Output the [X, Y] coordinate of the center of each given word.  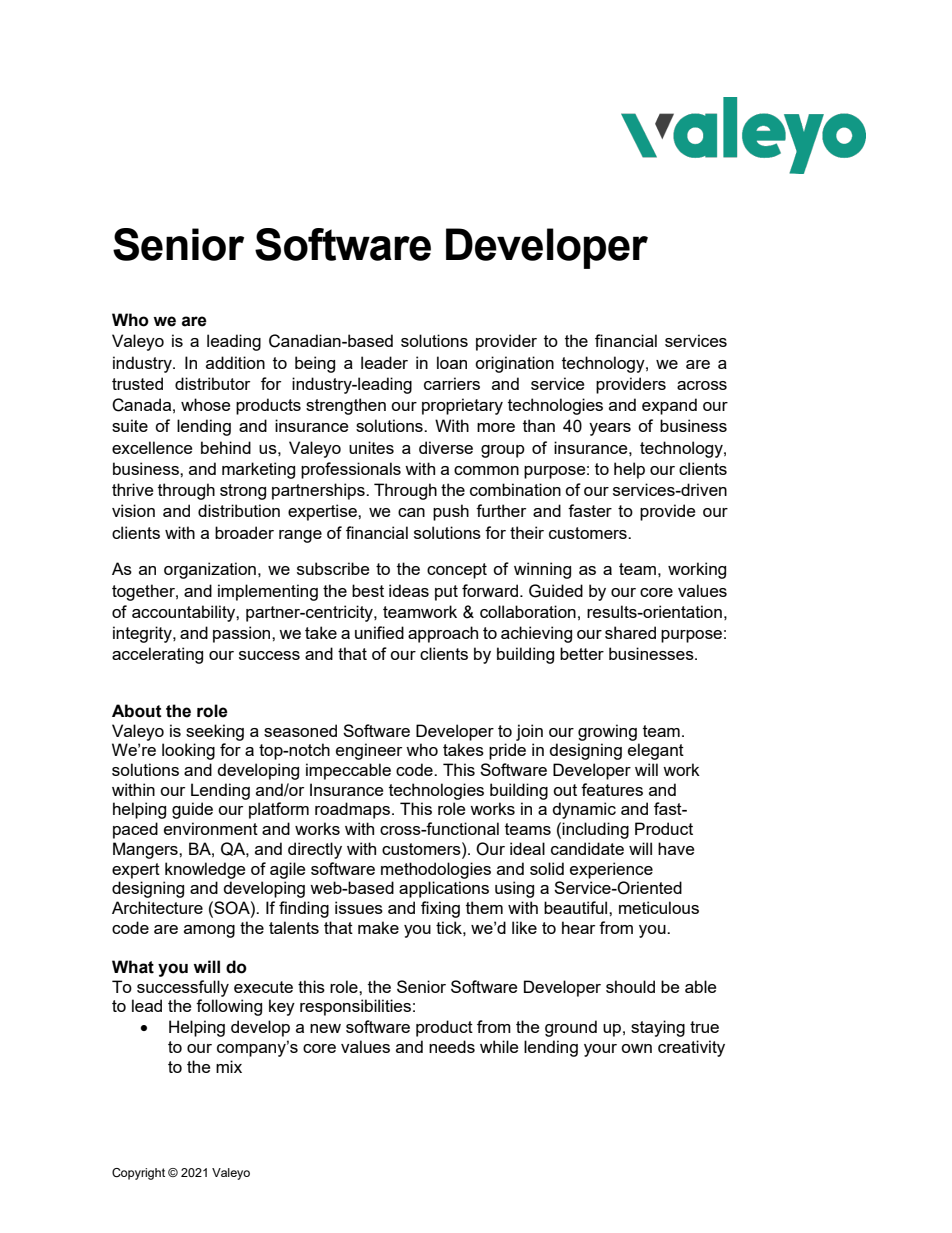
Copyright [138, 1174]
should [630, 986]
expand [669, 406]
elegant [656, 751]
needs [452, 1046]
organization [210, 570]
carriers [452, 383]
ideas [409, 590]
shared [630, 632]
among [209, 931]
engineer [369, 751]
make [378, 927]
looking [188, 751]
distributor [212, 383]
